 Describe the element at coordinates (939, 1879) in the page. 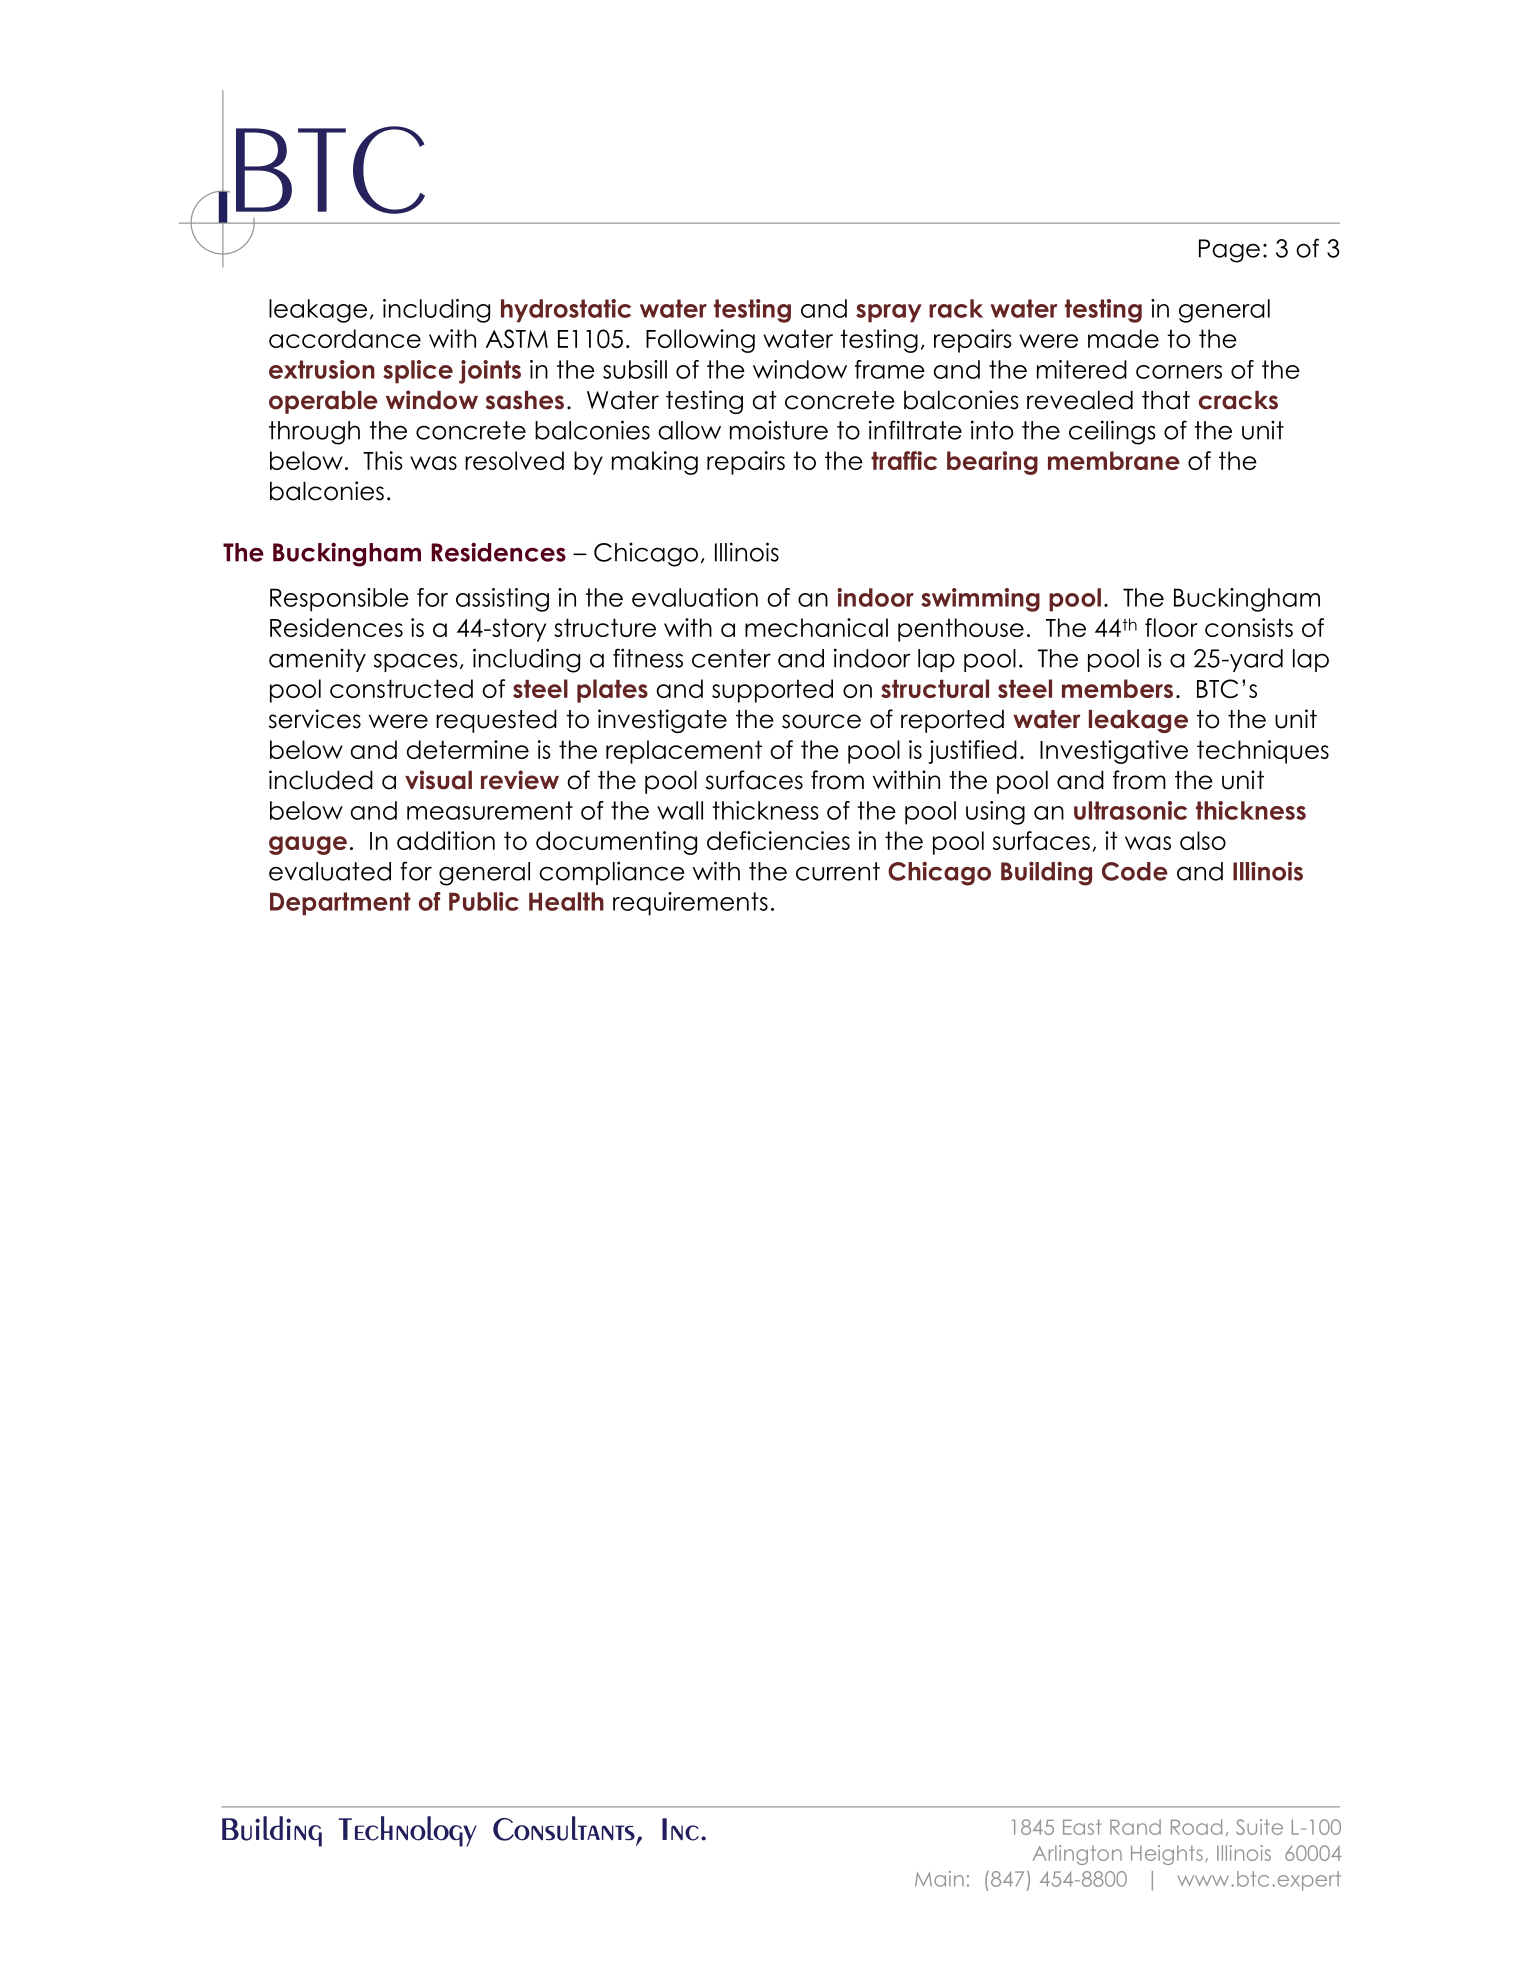

I see `Main` at that location.
